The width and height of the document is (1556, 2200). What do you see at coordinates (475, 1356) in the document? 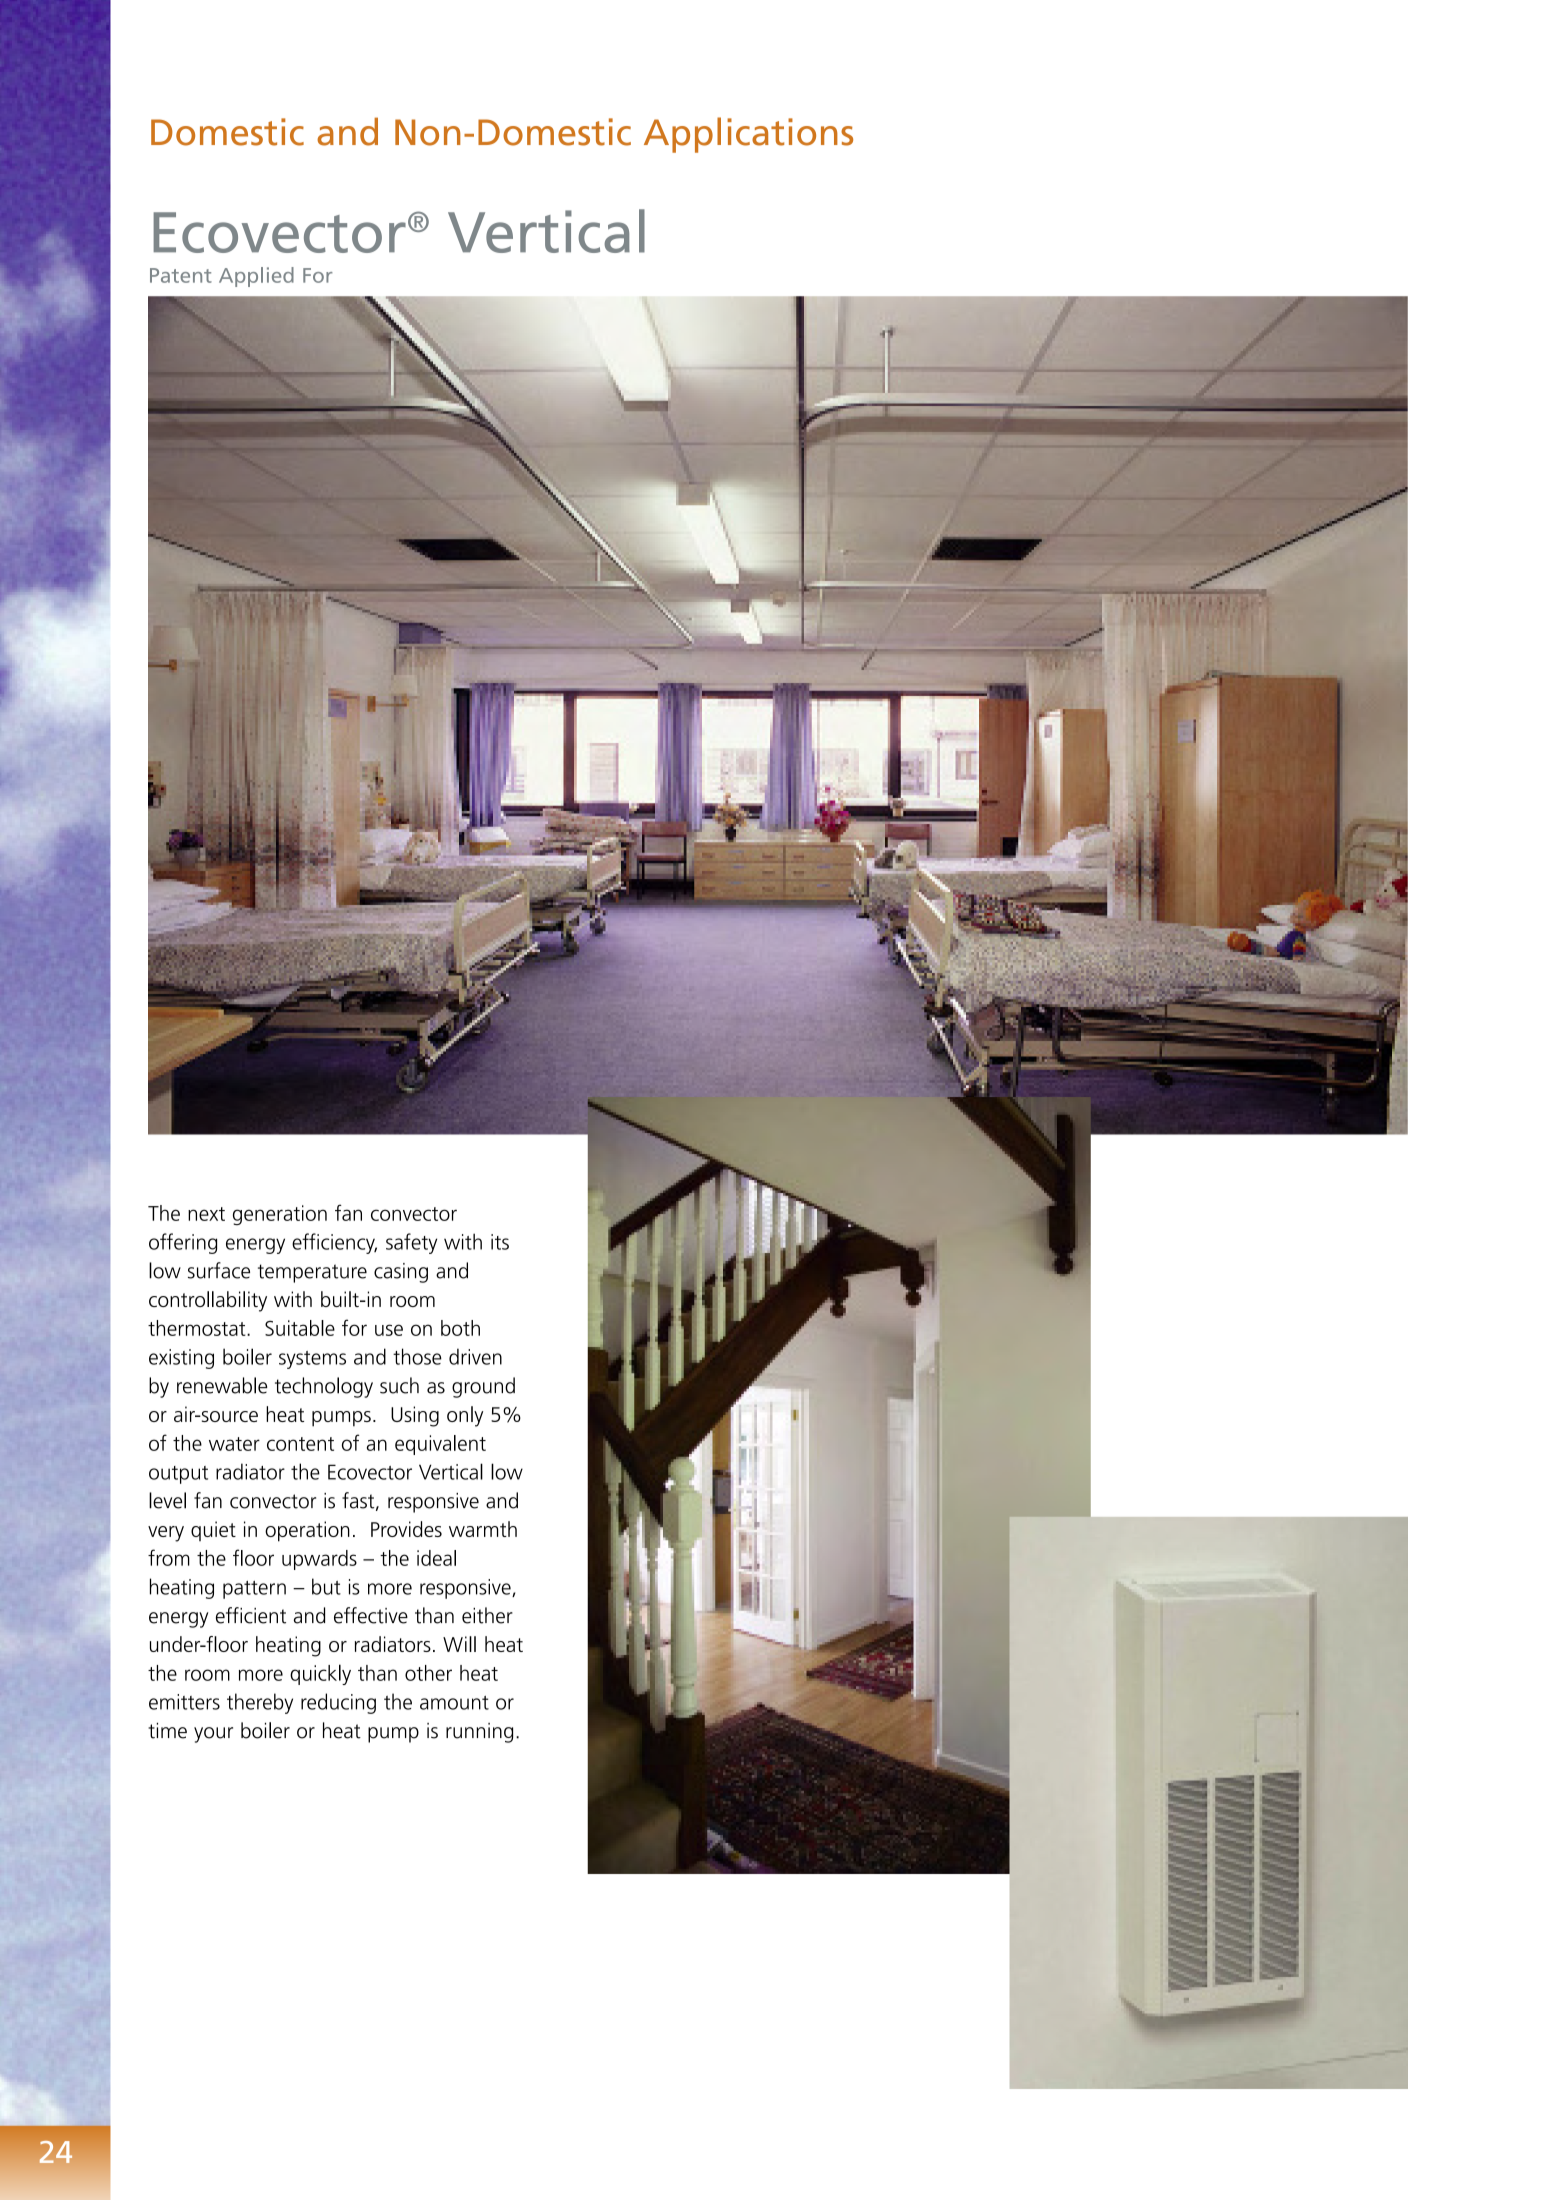
I see `driven` at bounding box center [475, 1356].
